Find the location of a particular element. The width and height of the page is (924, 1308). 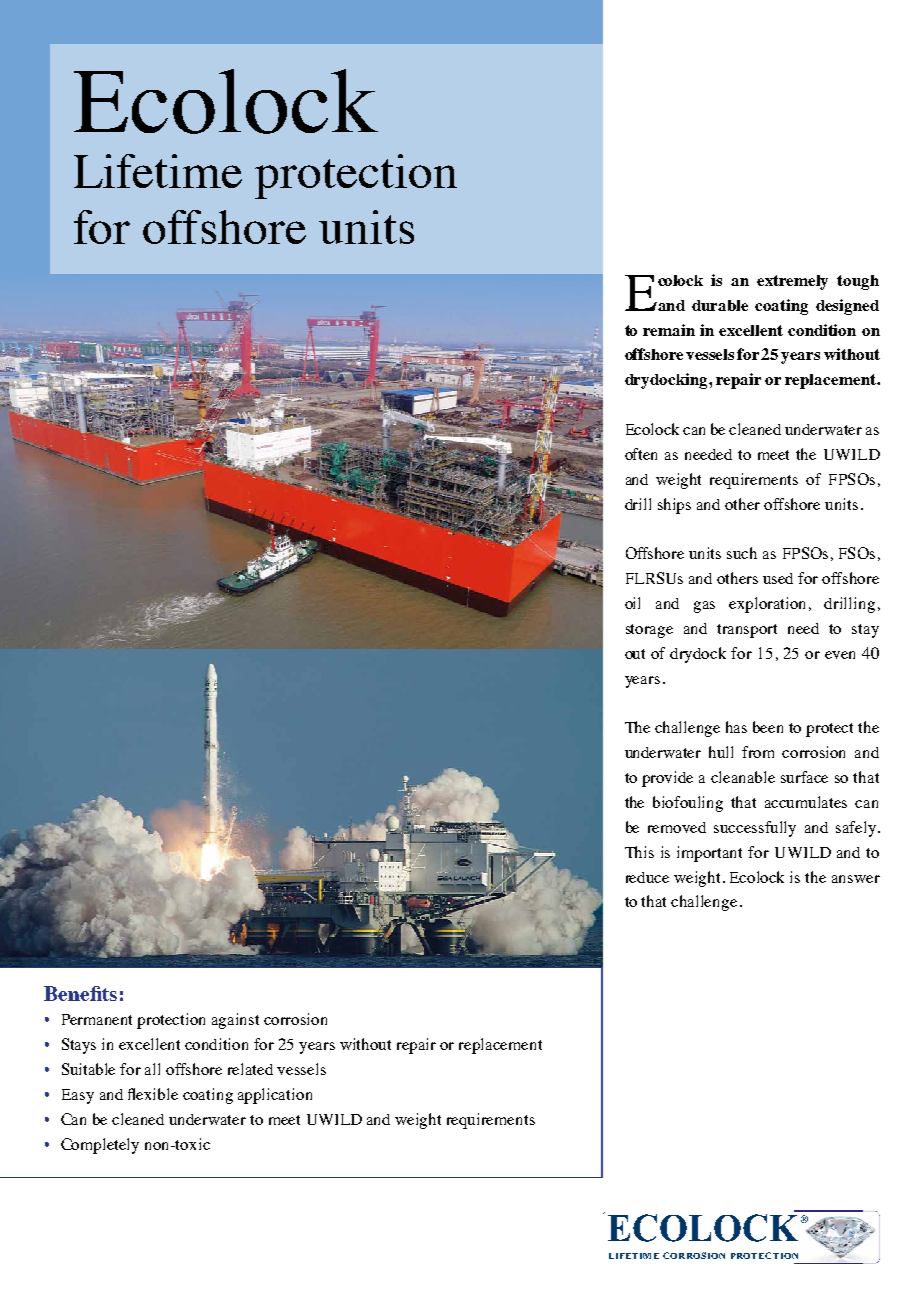

storage is located at coordinates (649, 631).
